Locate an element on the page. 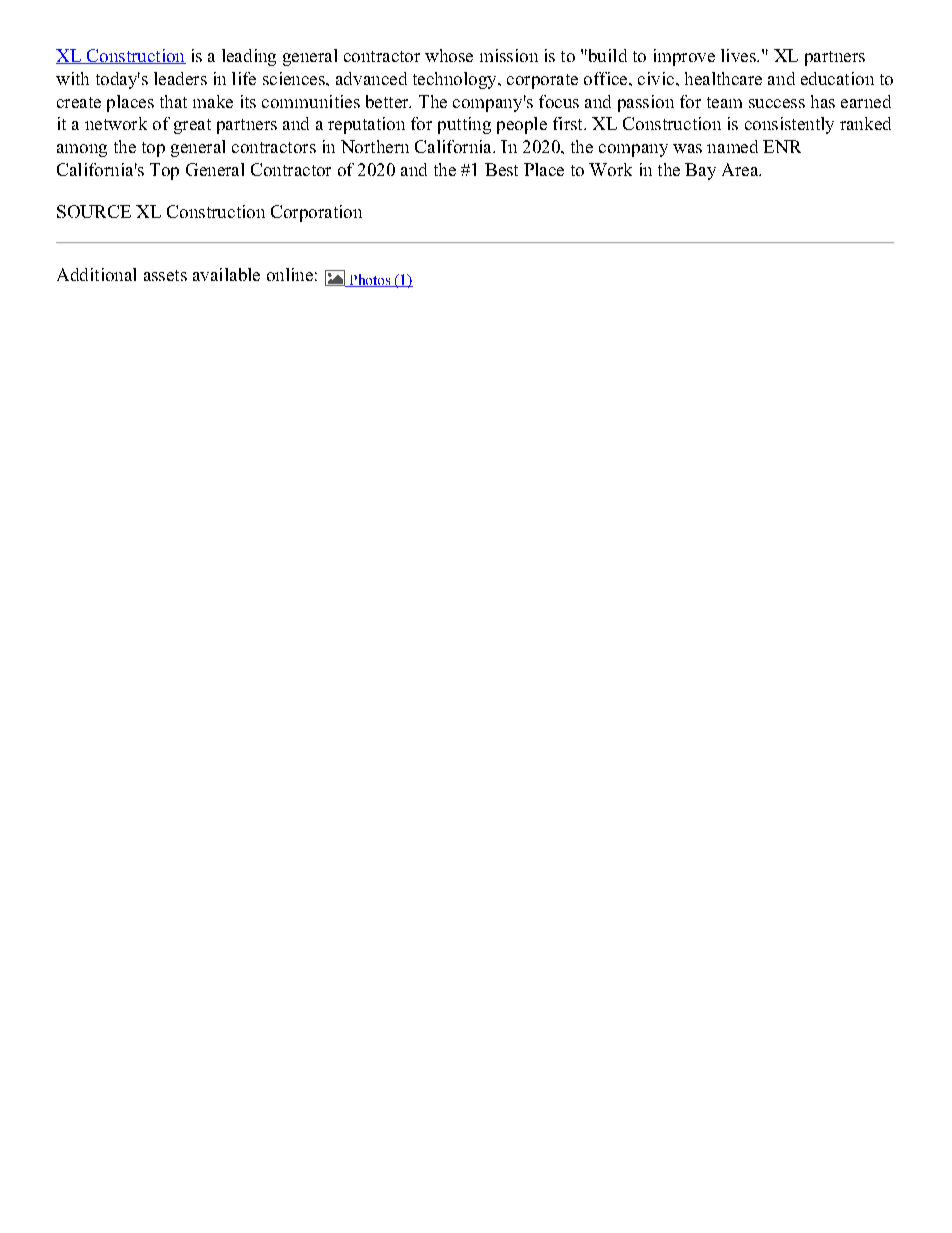  lives is located at coordinates (739, 55).
